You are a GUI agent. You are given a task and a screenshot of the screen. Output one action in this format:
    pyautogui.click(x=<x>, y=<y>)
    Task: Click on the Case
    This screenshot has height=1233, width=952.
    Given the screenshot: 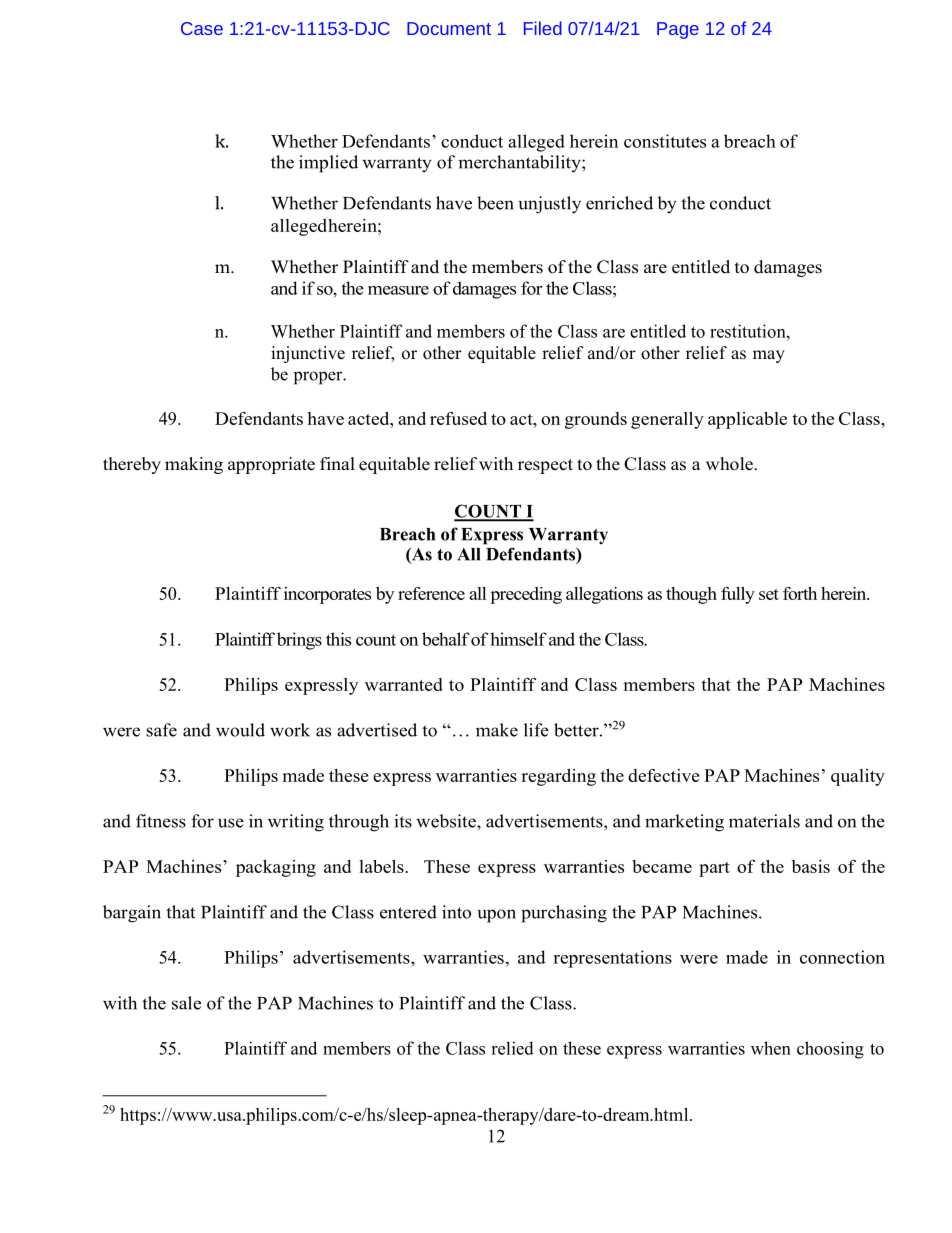 What is the action you would take?
    pyautogui.click(x=202, y=28)
